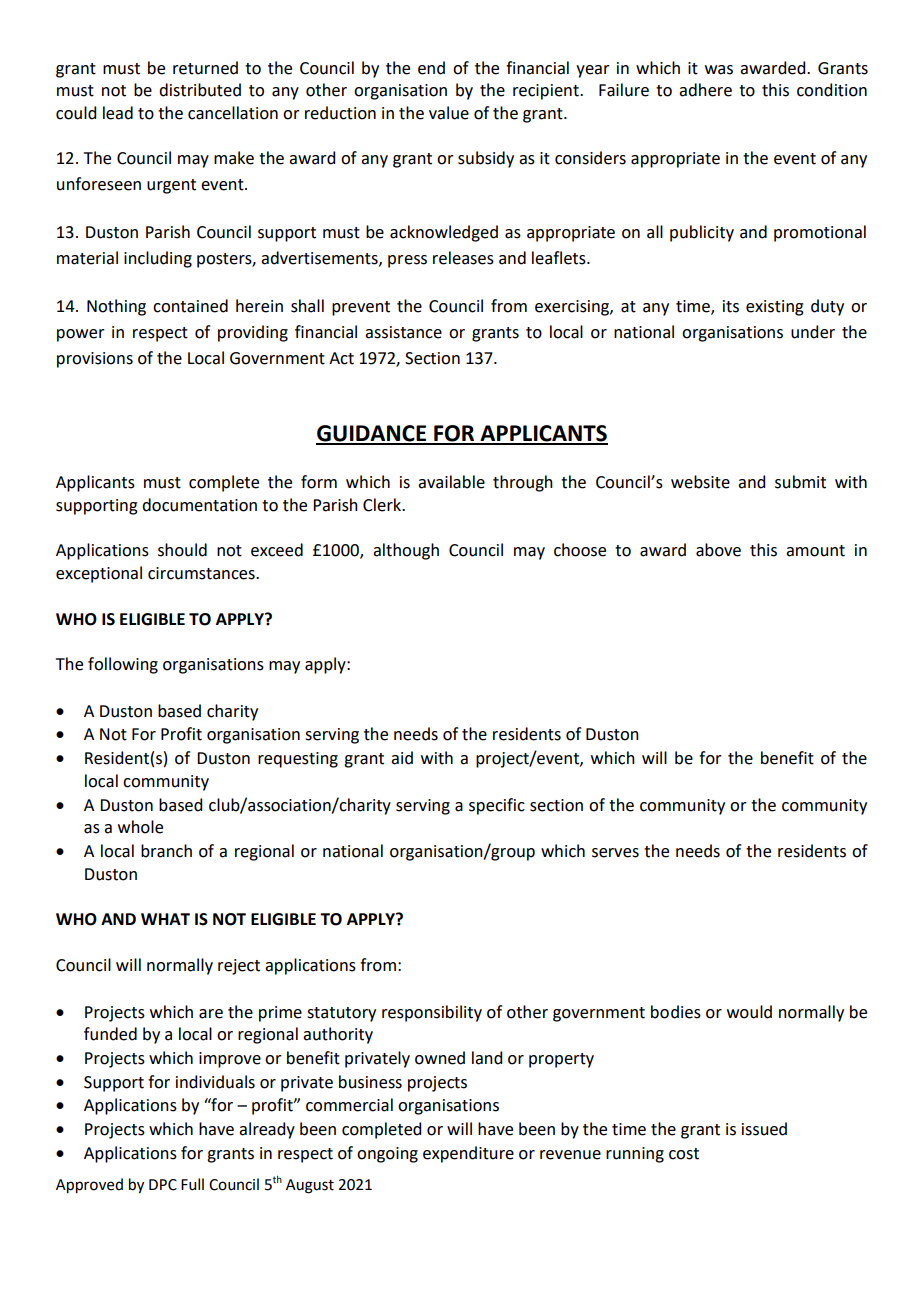 This page has height=1308, width=924. I want to click on although, so click(406, 551).
